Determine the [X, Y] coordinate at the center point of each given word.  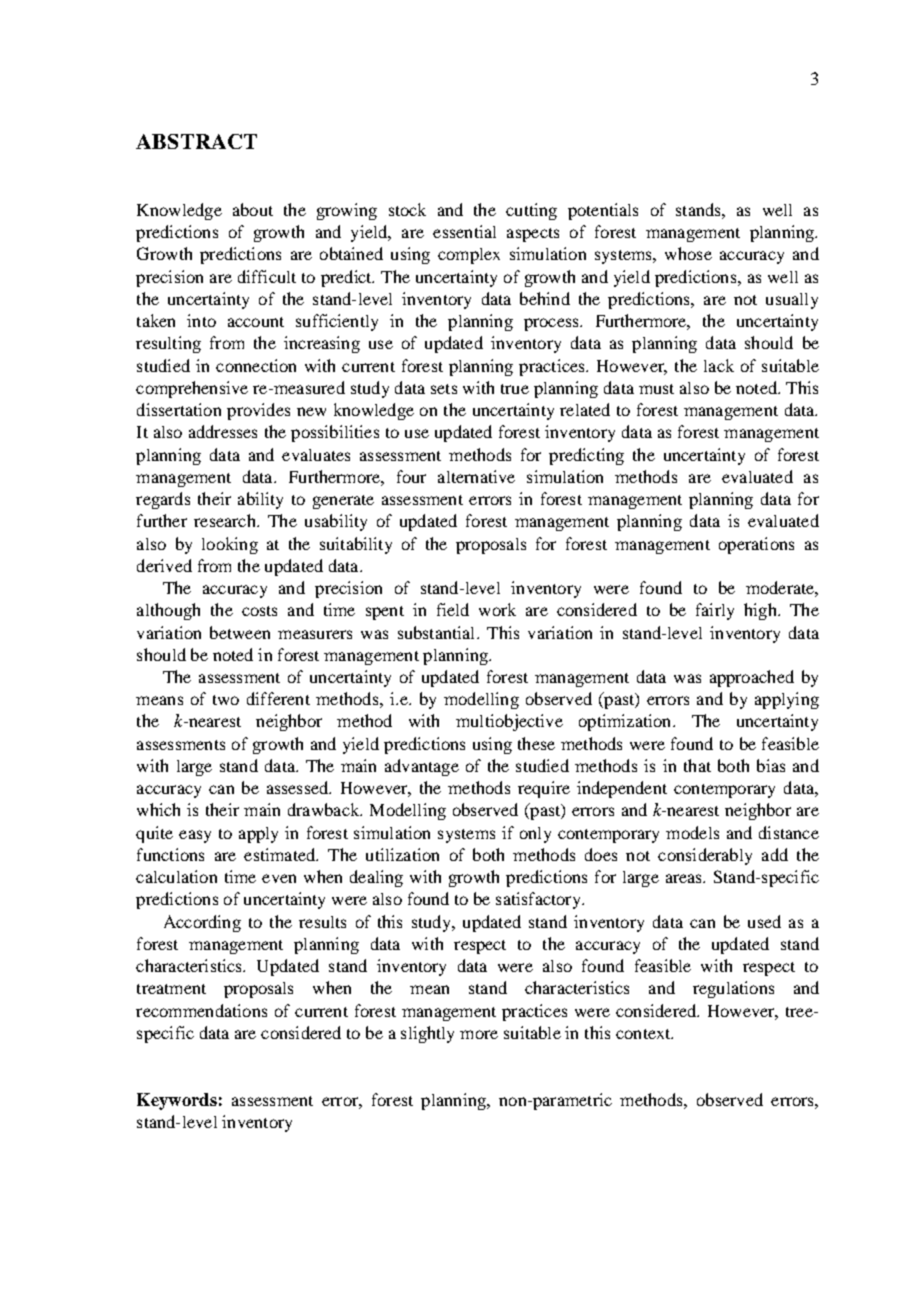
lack [719, 365]
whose [688, 253]
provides [258, 411]
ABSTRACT [196, 141]
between [240, 632]
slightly [427, 1034]
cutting [531, 211]
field [453, 609]
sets [444, 389]
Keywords [177, 1101]
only [535, 835]
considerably [705, 856]
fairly [715, 611]
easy [195, 836]
